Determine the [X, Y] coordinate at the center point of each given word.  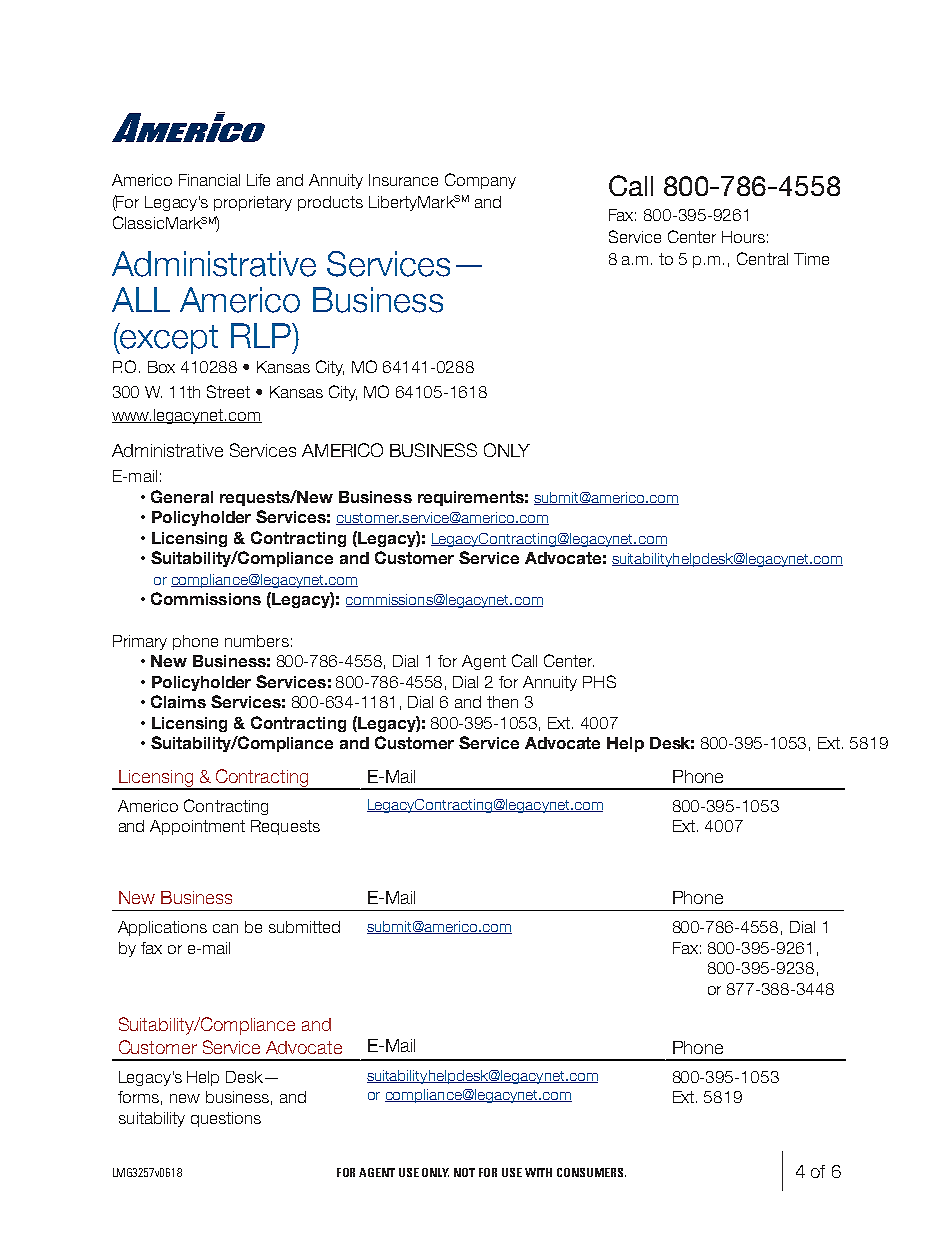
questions [226, 1119]
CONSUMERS [591, 1172]
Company [480, 181]
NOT [464, 1172]
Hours [743, 237]
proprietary [253, 203]
